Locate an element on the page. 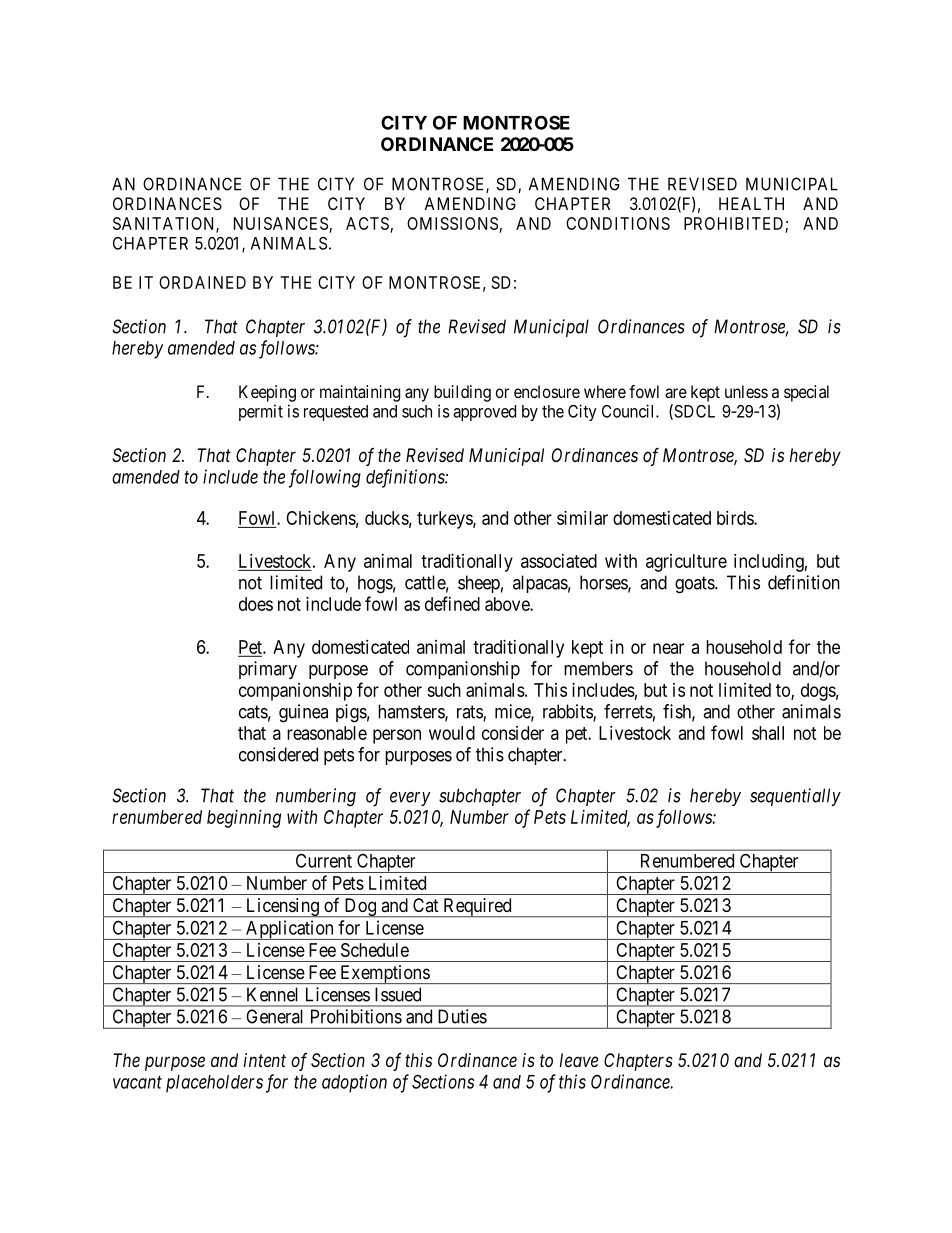 This document has width=952, height=1233. OMISSIONS is located at coordinates (452, 223).
